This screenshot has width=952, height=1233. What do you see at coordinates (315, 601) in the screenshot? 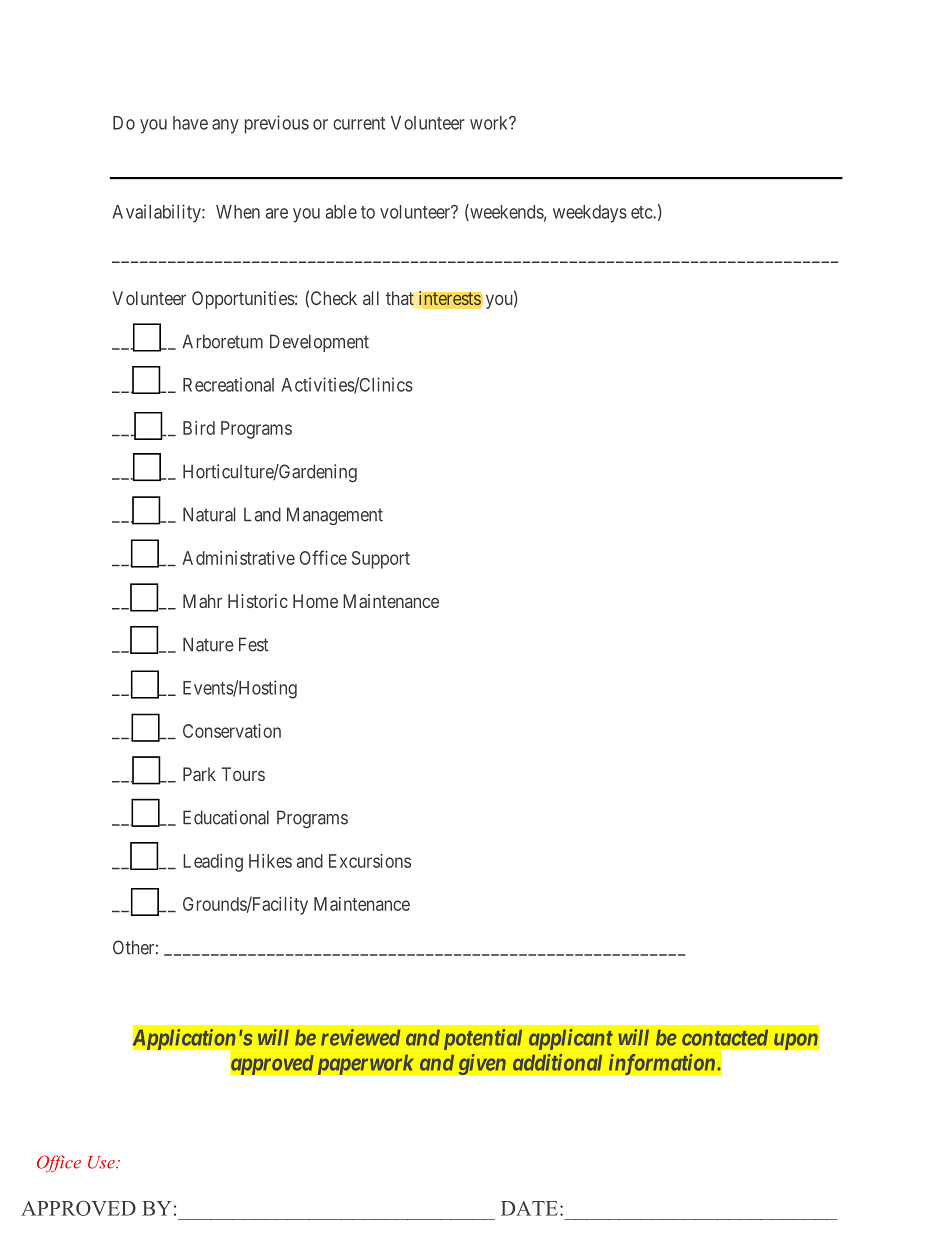
I see `Home` at bounding box center [315, 601].
